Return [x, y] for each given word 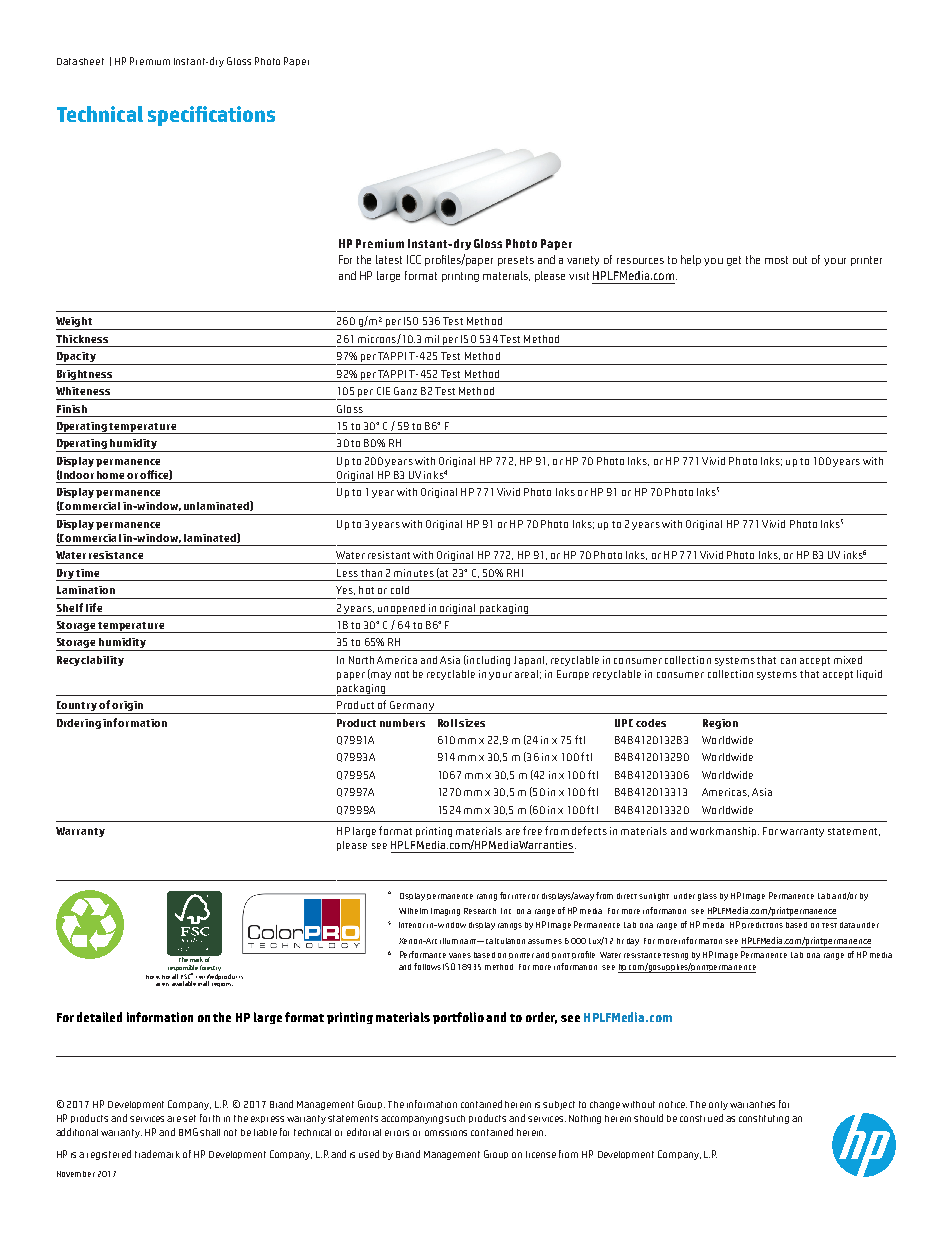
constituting [764, 1119]
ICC [414, 259]
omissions [446, 1133]
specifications [211, 116]
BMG [188, 1132]
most [776, 260]
